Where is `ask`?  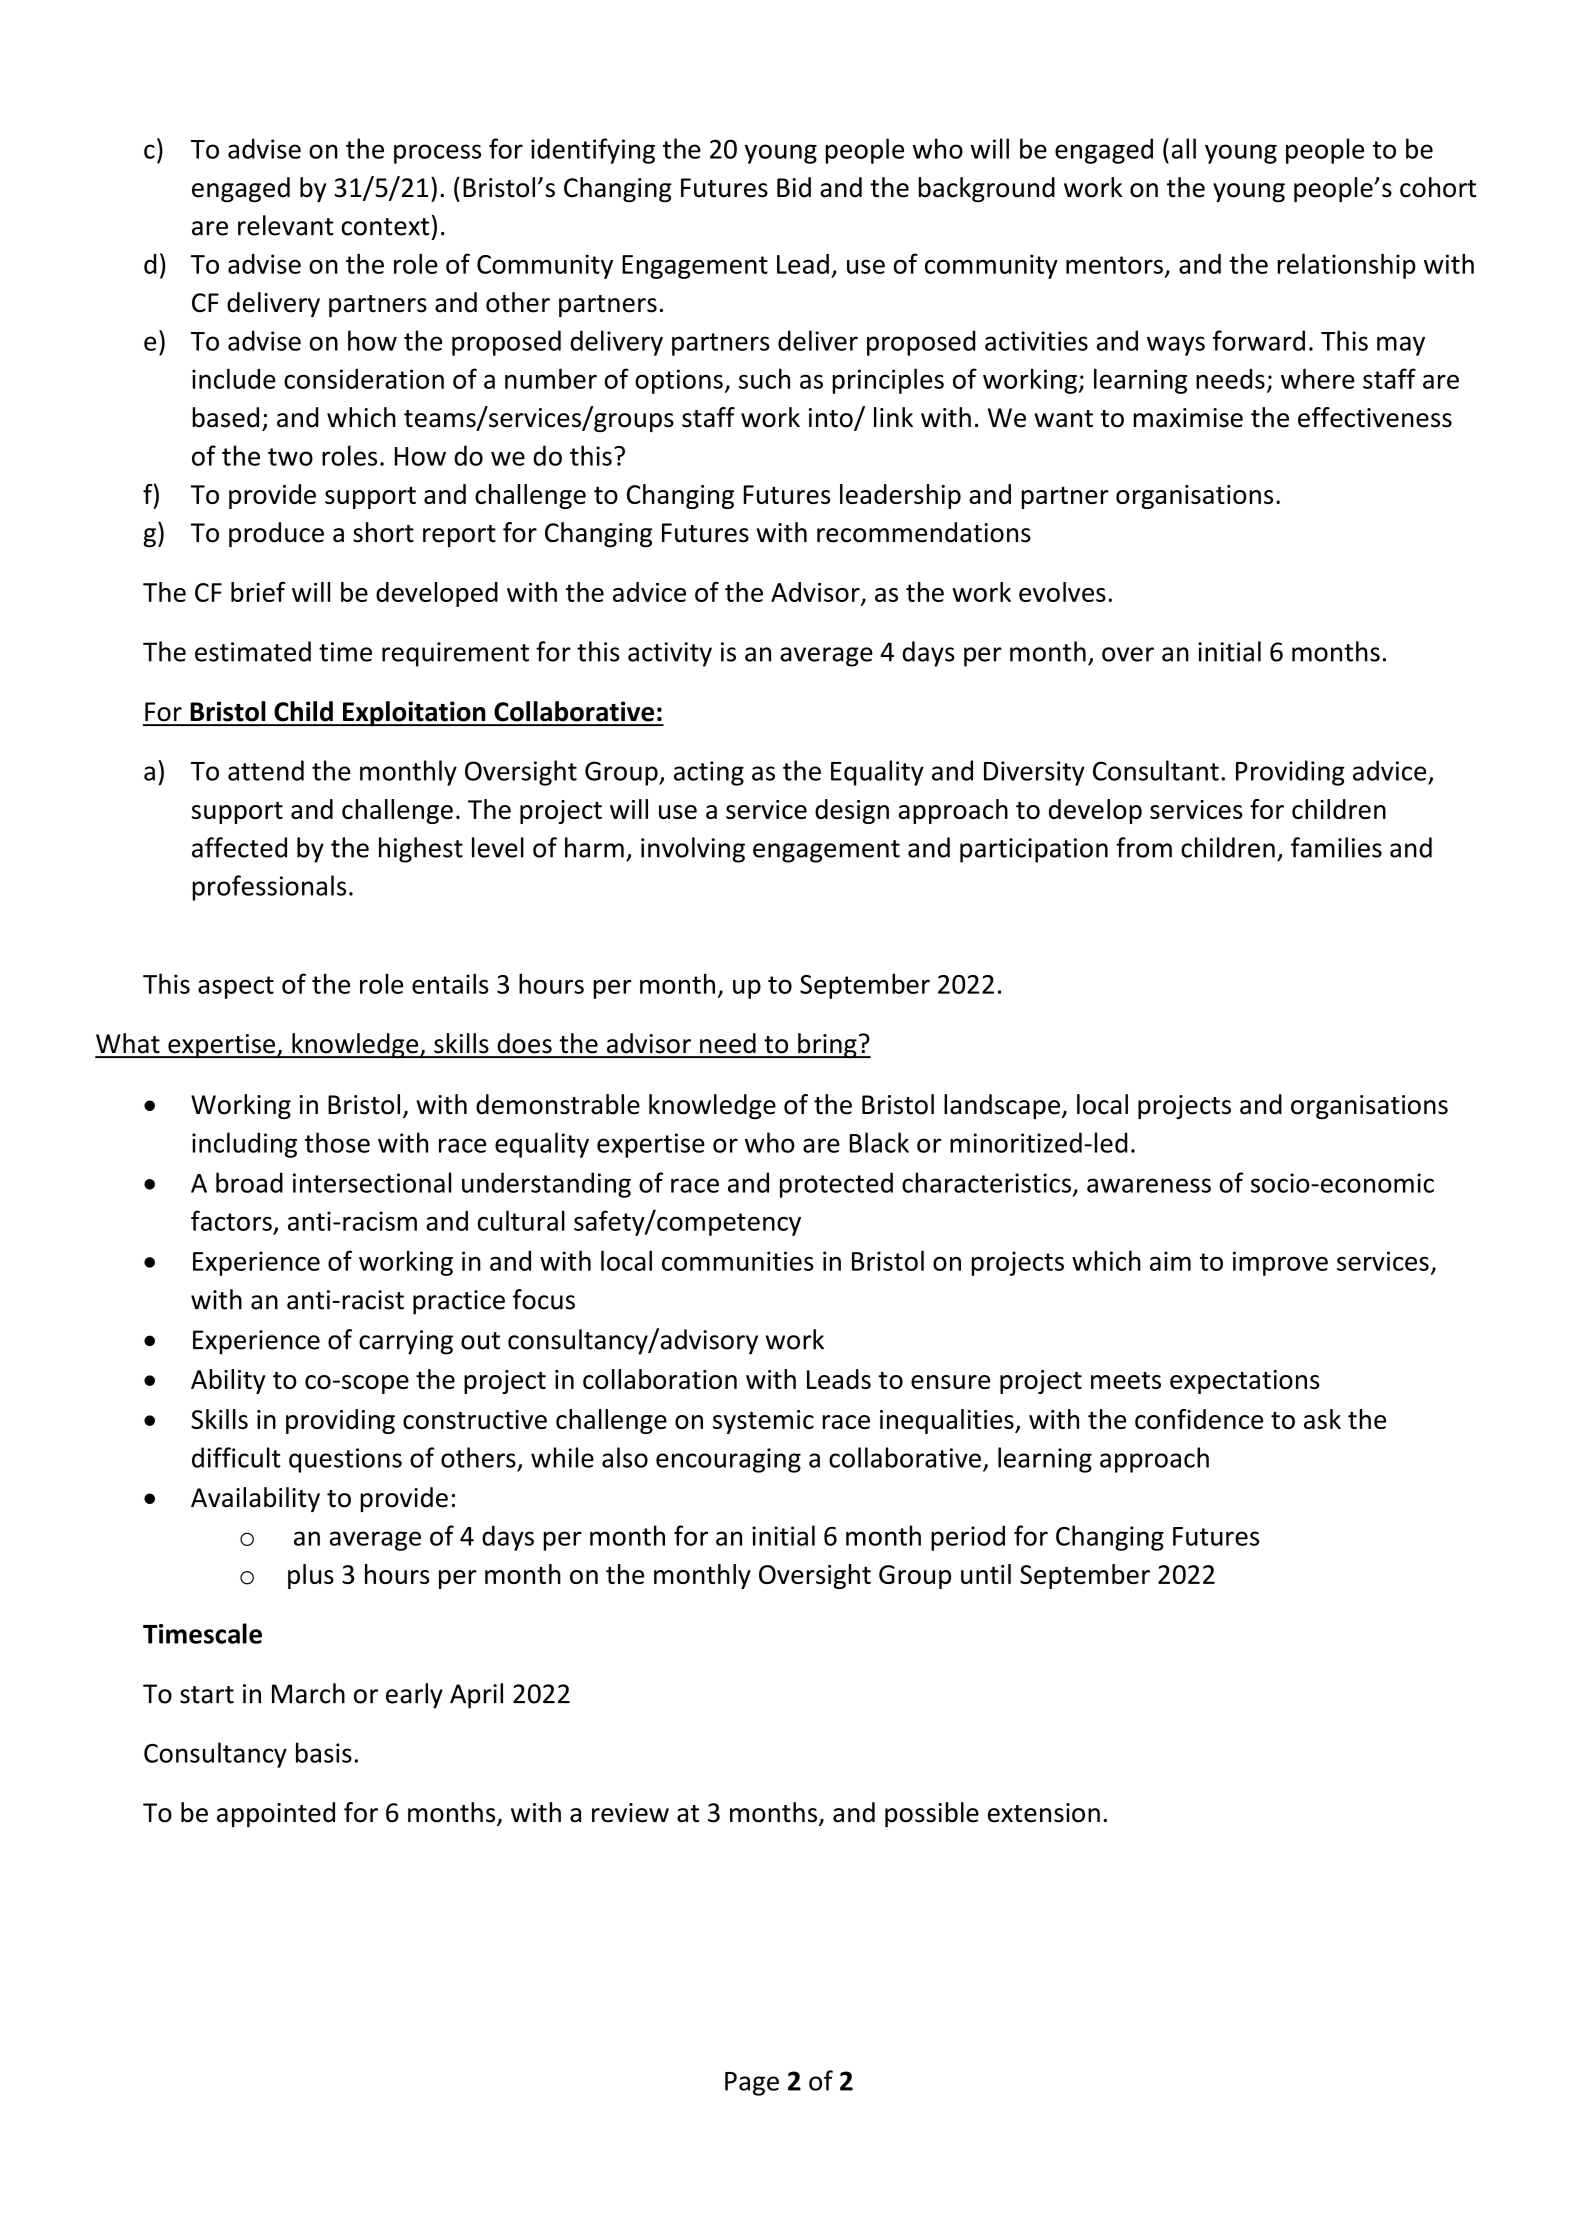
ask is located at coordinates (1322, 1419).
